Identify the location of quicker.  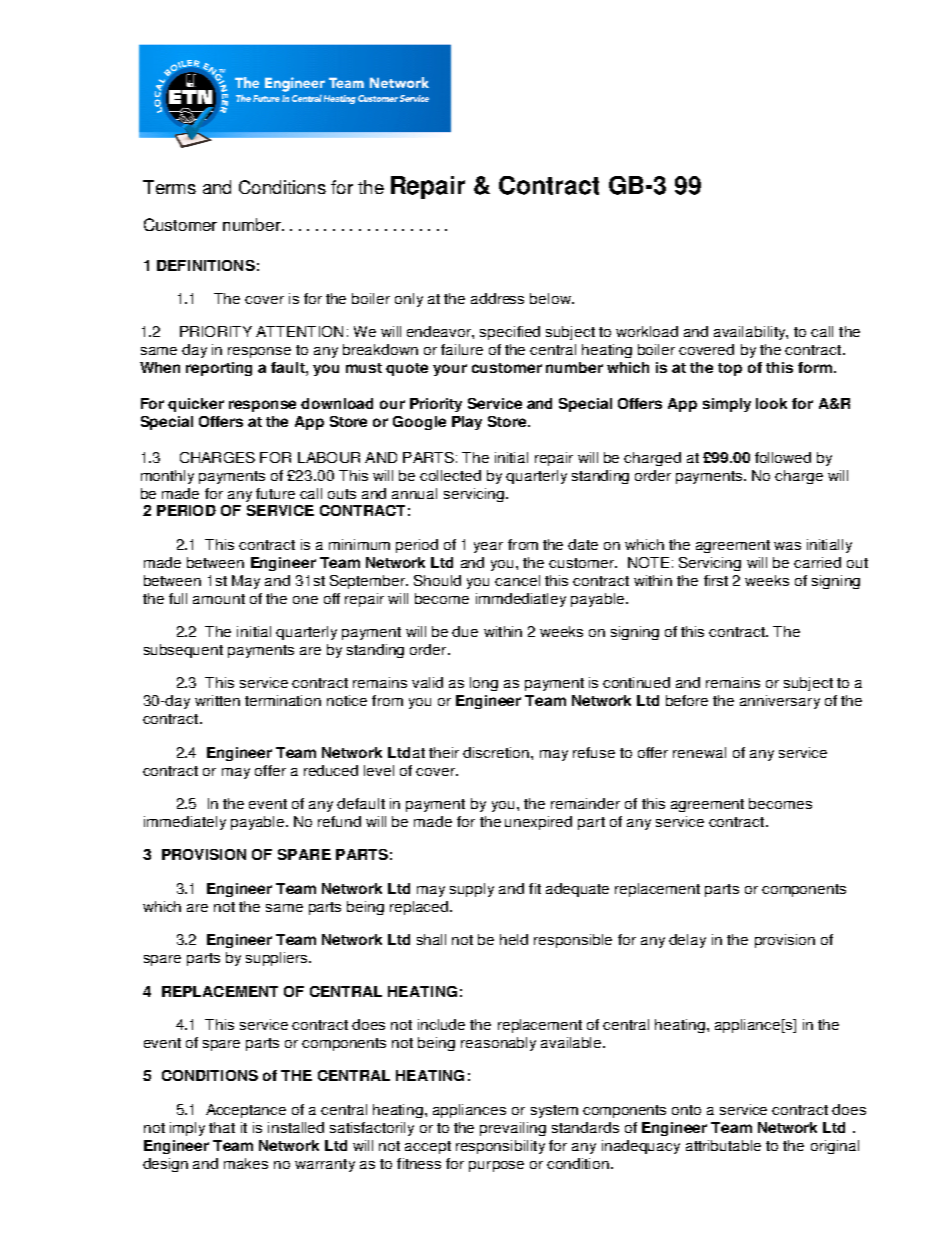
(196, 405).
